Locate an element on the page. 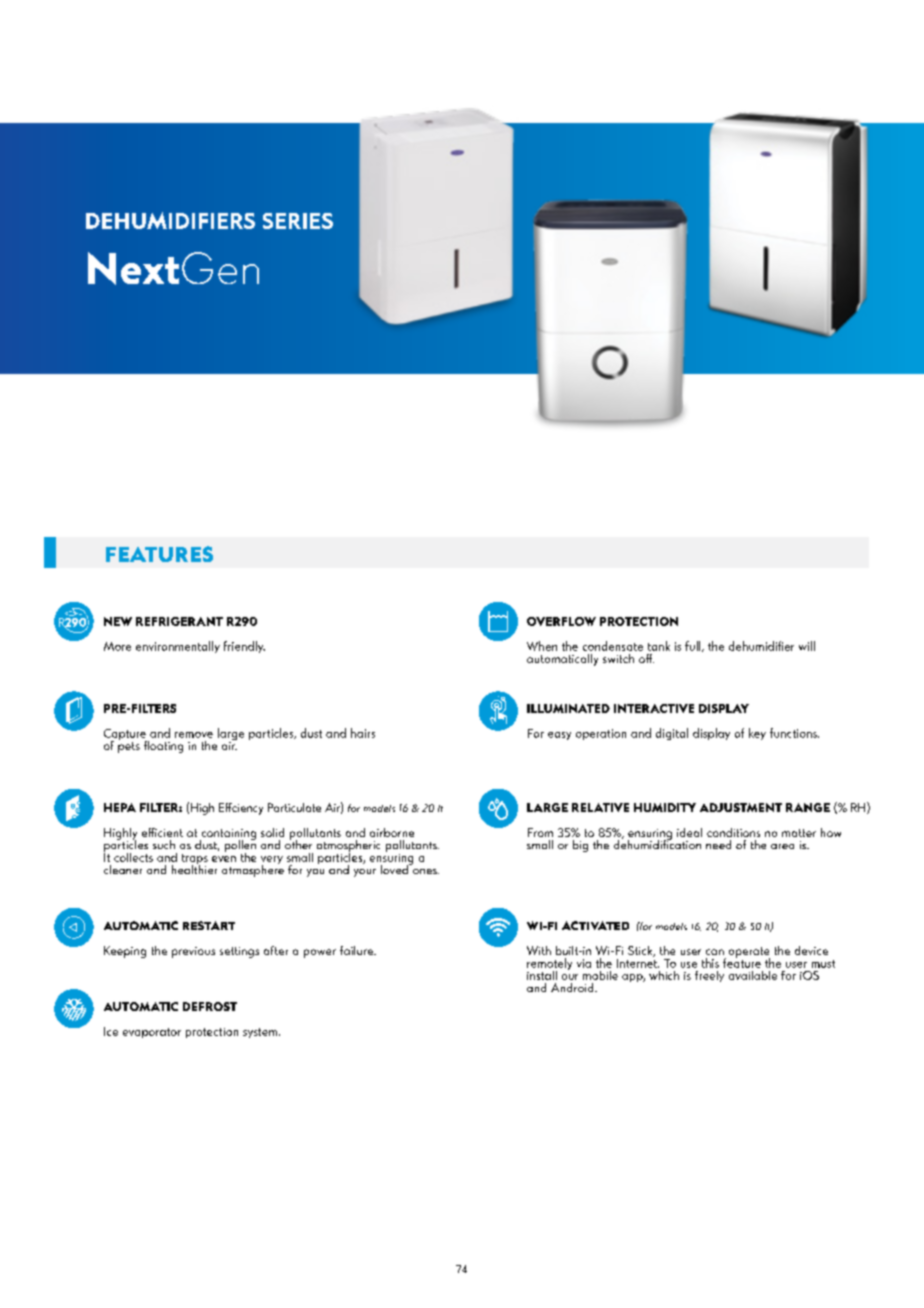 Image resolution: width=924 pixels, height=1308 pixels. REFRIGERANT is located at coordinates (179, 621).
